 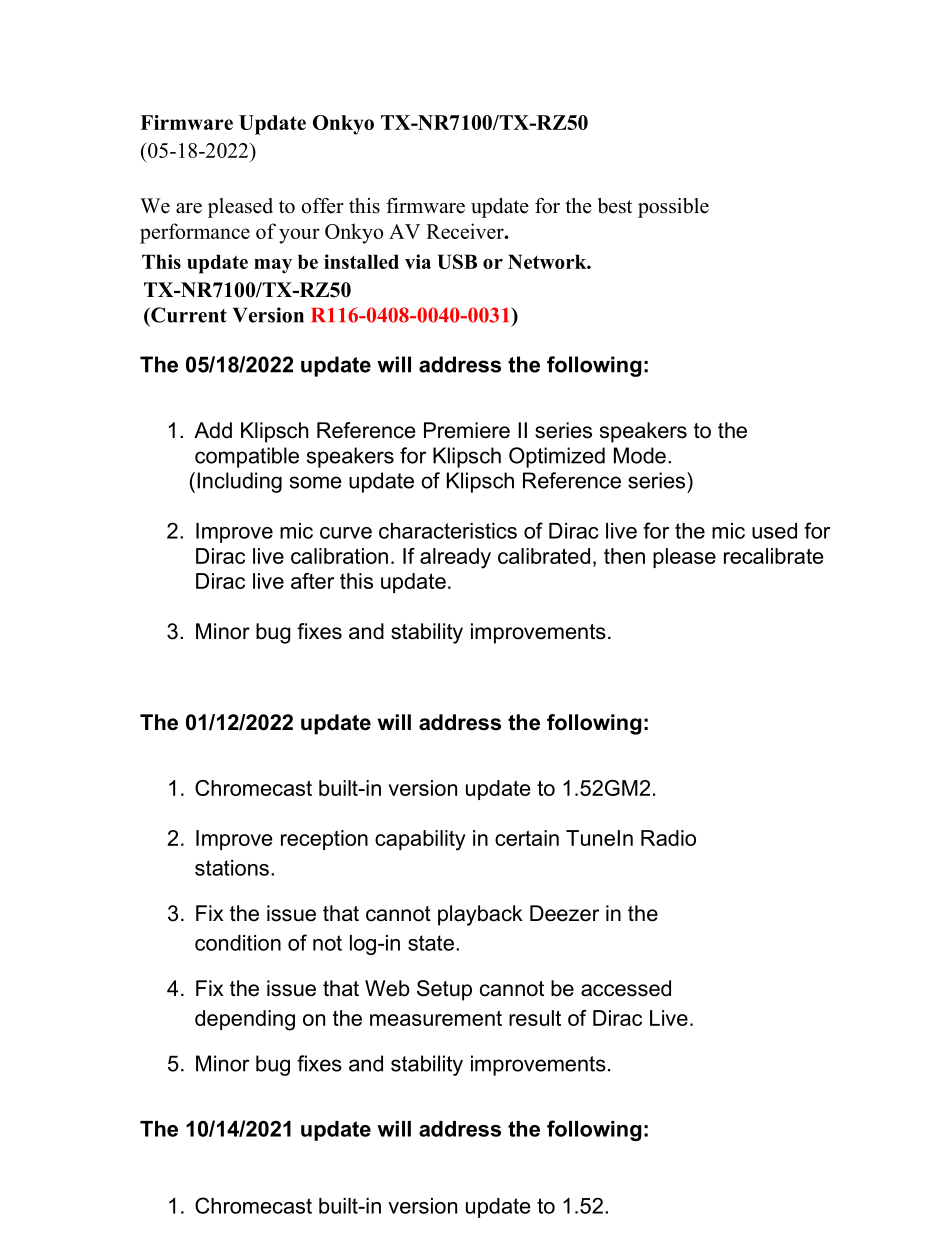 What do you see at coordinates (444, 990) in the screenshot?
I see `Setup` at bounding box center [444, 990].
